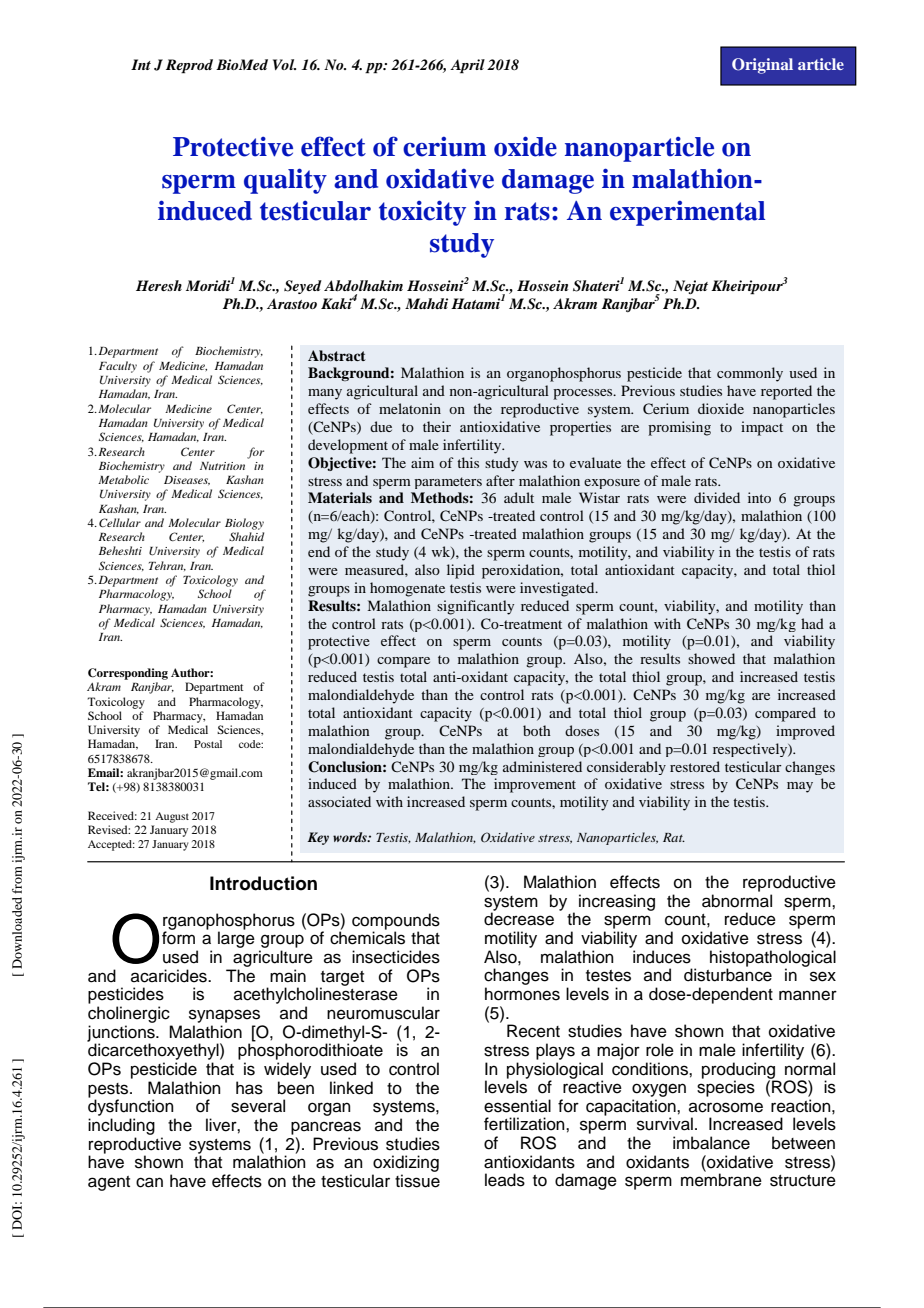 The image size is (924, 1308). What do you see at coordinates (467, 66) in the image?
I see `April` at bounding box center [467, 66].
